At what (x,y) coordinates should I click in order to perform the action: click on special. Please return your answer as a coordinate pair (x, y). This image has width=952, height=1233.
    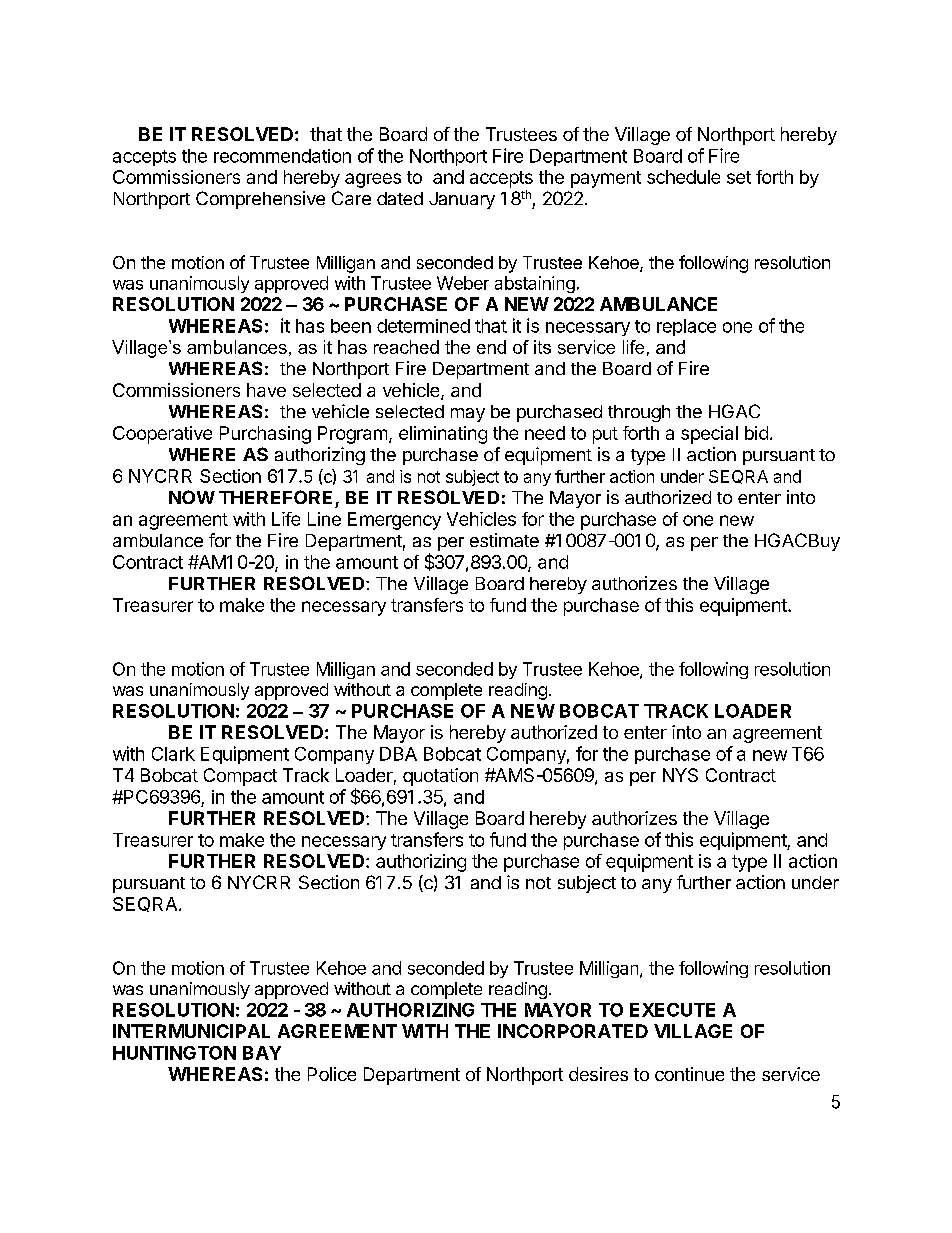
    Looking at the image, I should click on (709, 435).
